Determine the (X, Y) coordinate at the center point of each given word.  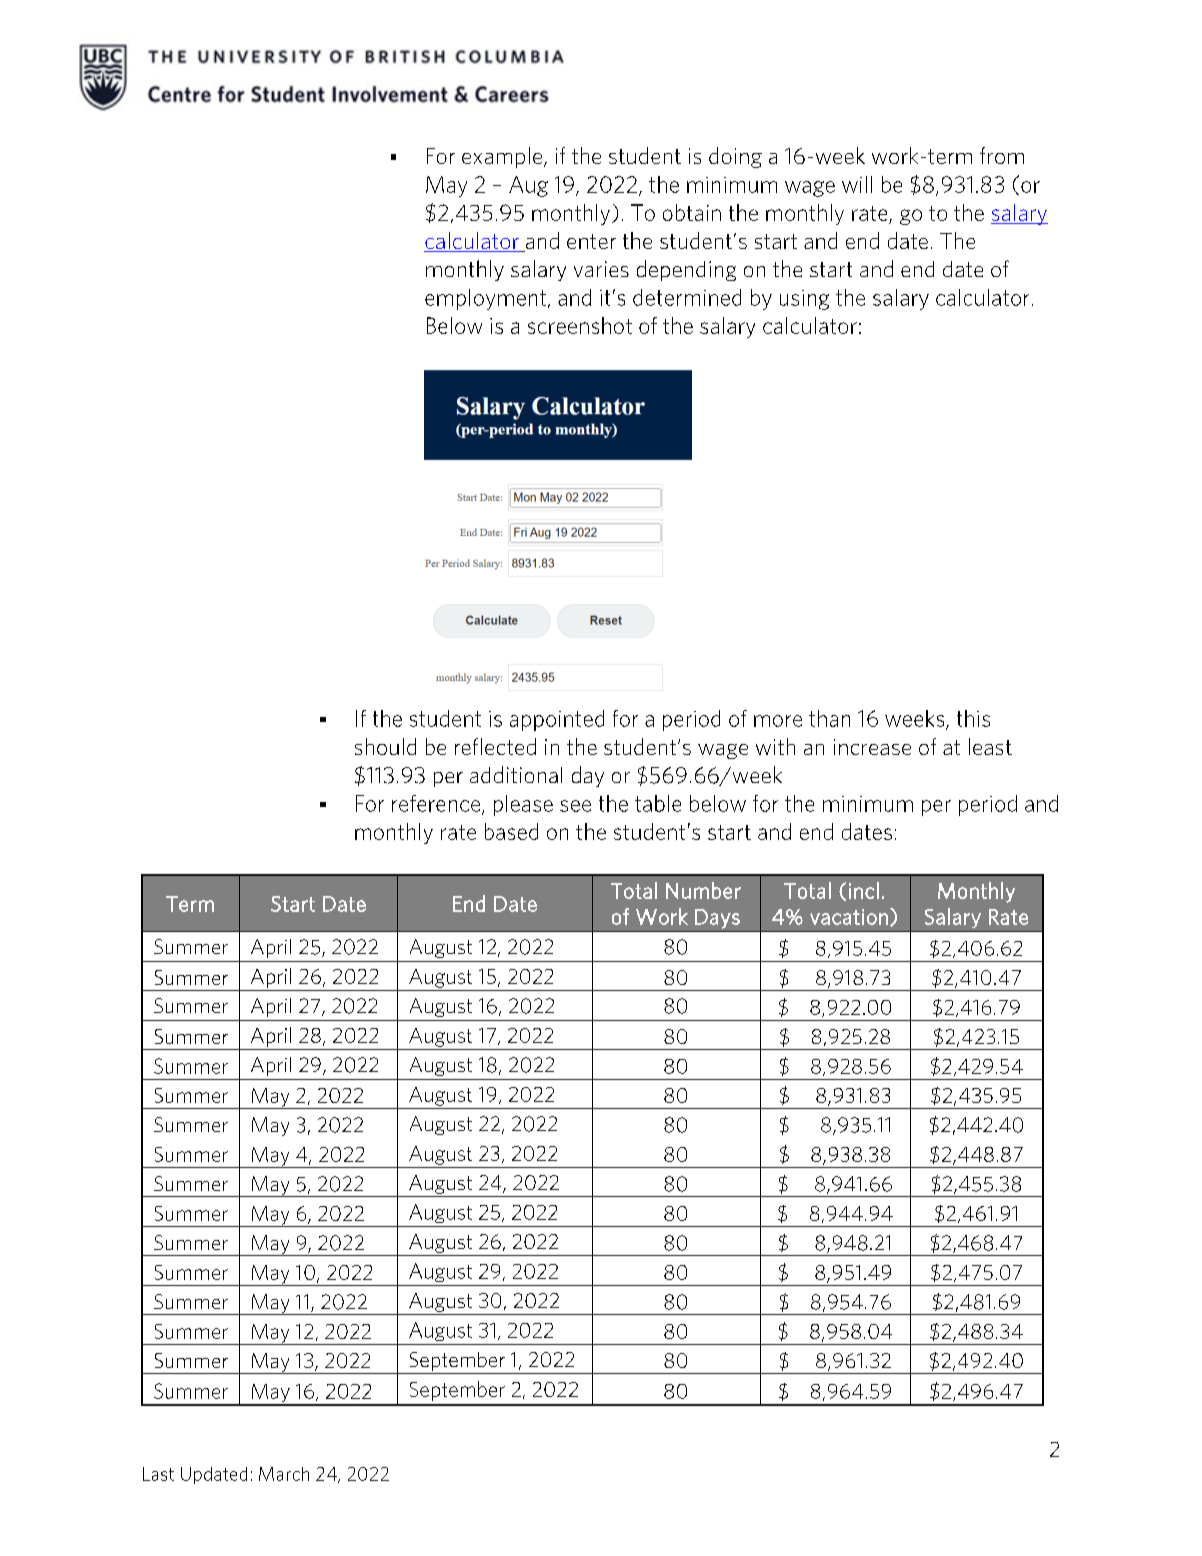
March (284, 1474)
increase (872, 747)
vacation (849, 917)
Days (717, 919)
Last (158, 1474)
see (575, 806)
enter (591, 241)
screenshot (580, 325)
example (503, 157)
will (857, 184)
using (804, 300)
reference (437, 804)
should (385, 746)
